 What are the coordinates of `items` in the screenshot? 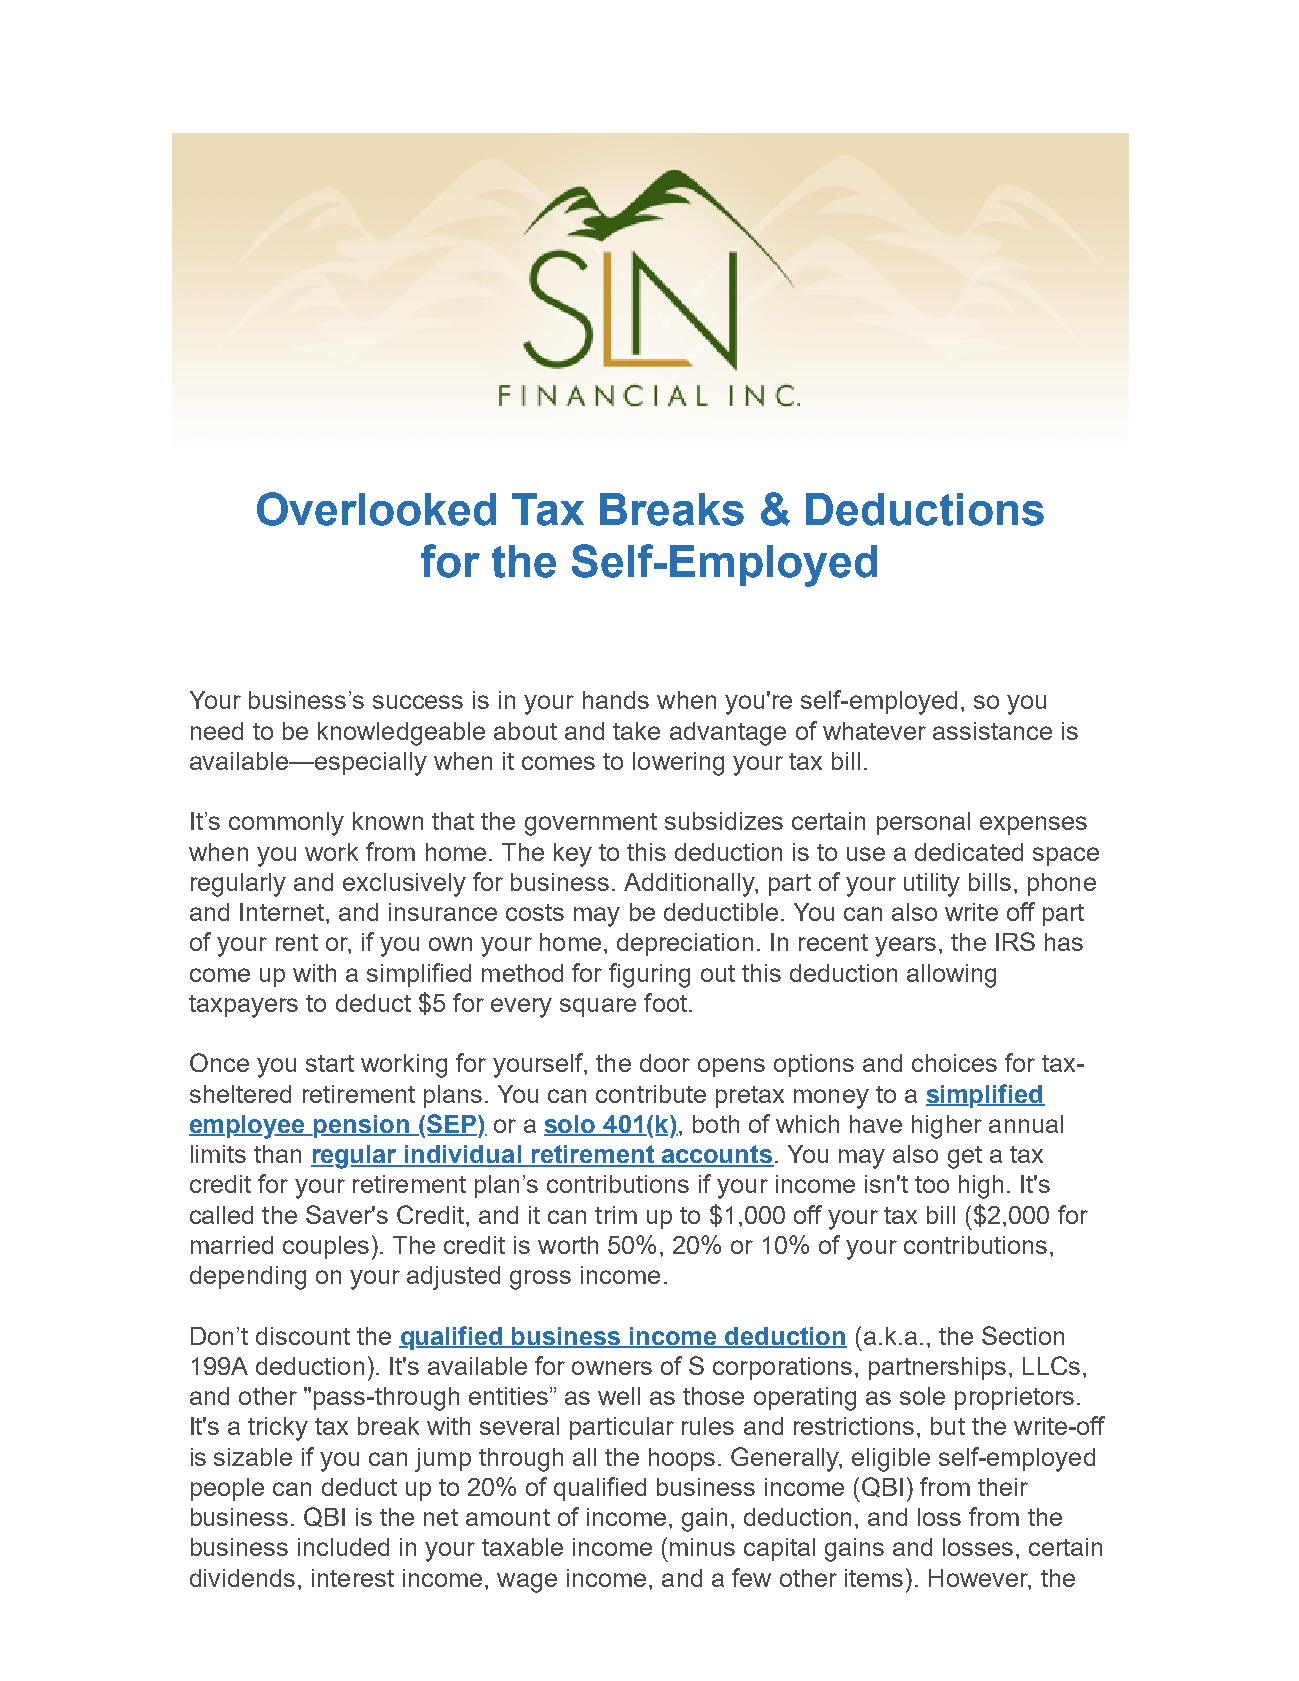 It's located at (874, 1578).
